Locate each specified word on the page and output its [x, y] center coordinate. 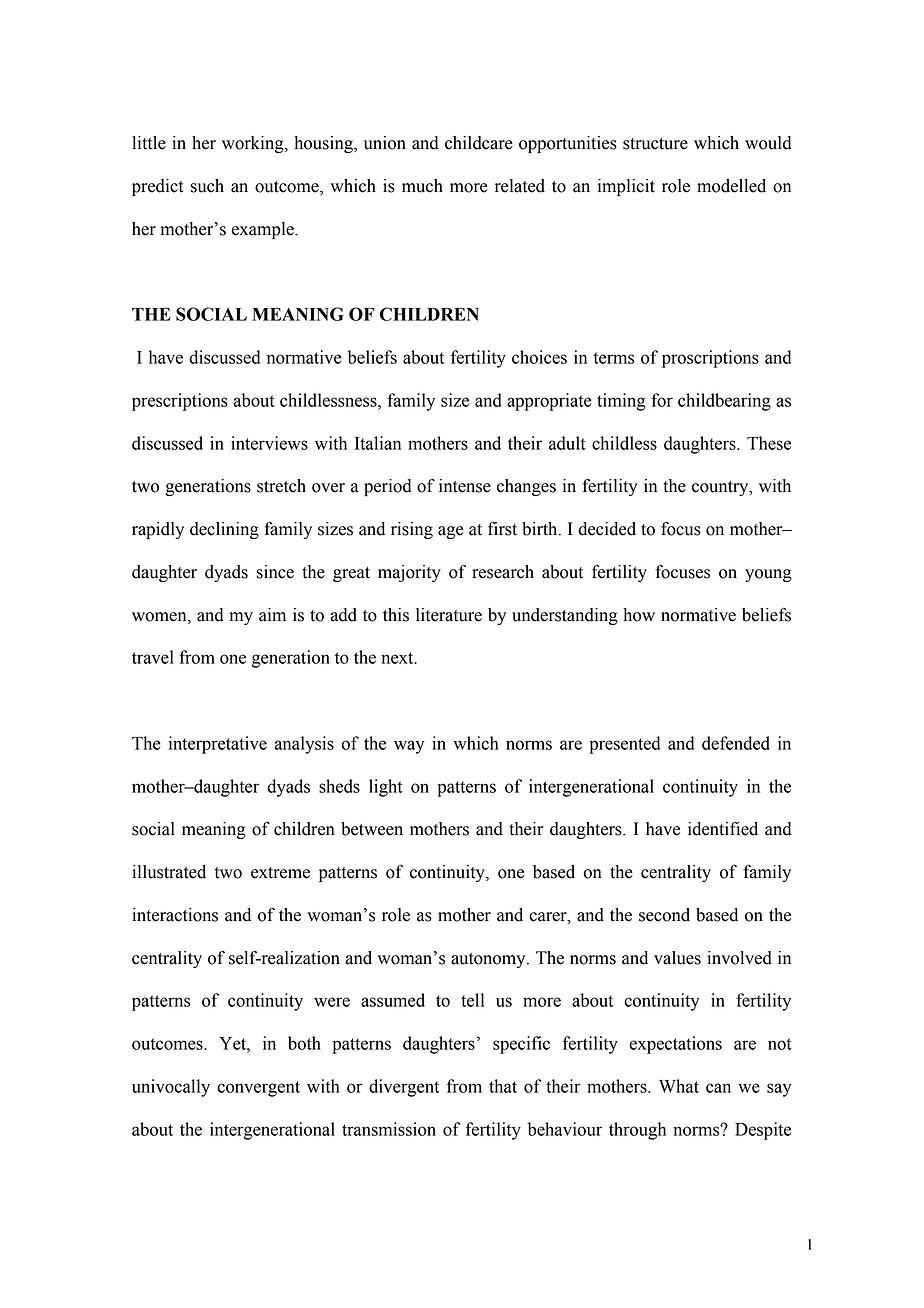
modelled [731, 186]
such [207, 186]
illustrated [169, 872]
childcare [479, 143]
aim [272, 615]
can [718, 1088]
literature [449, 615]
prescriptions [180, 402]
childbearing [724, 402]
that [503, 1086]
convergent [258, 1089]
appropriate [549, 402]
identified [723, 829]
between [372, 829]
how [639, 615]
